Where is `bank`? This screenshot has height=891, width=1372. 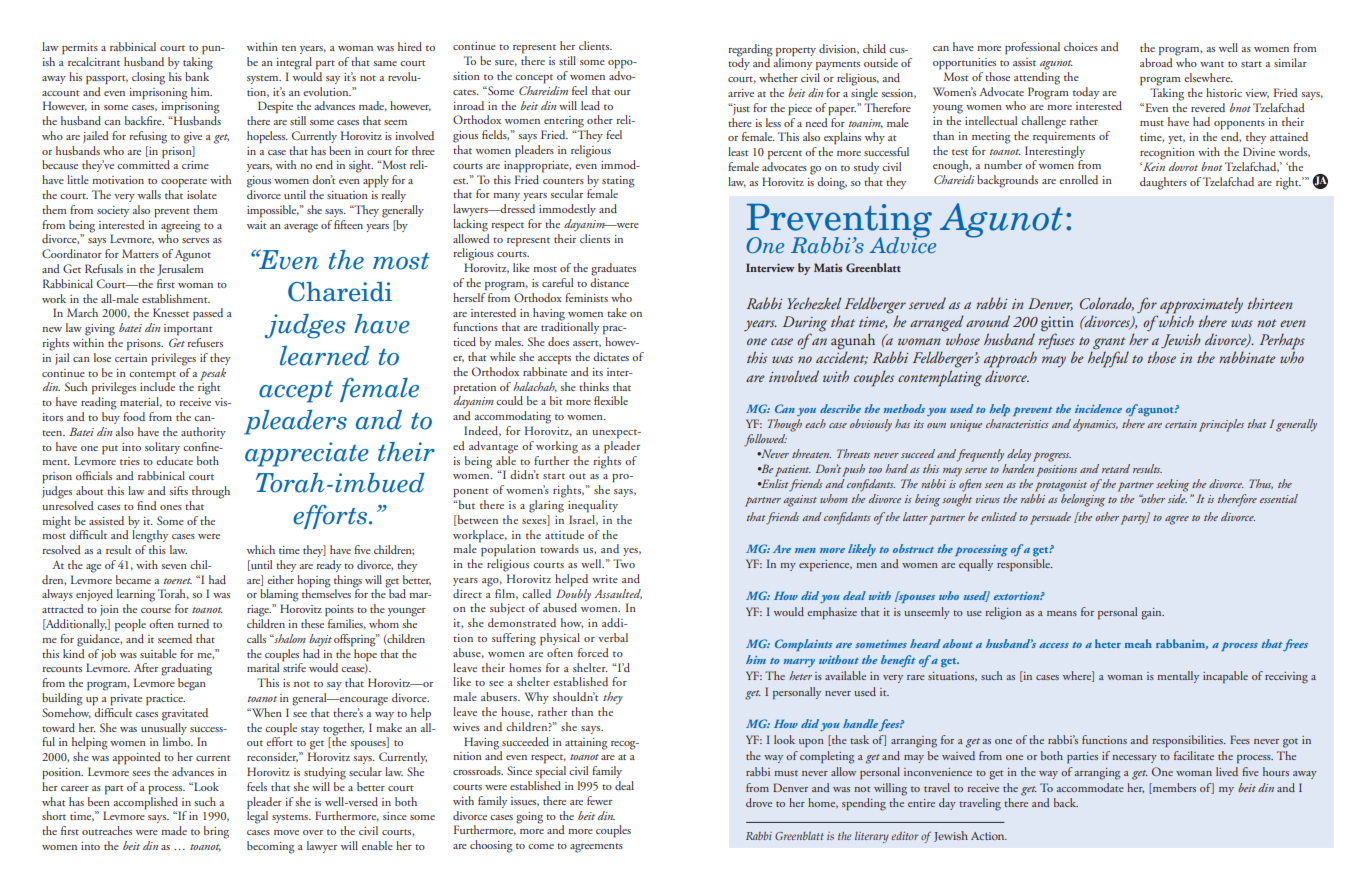
bank is located at coordinates (197, 75).
